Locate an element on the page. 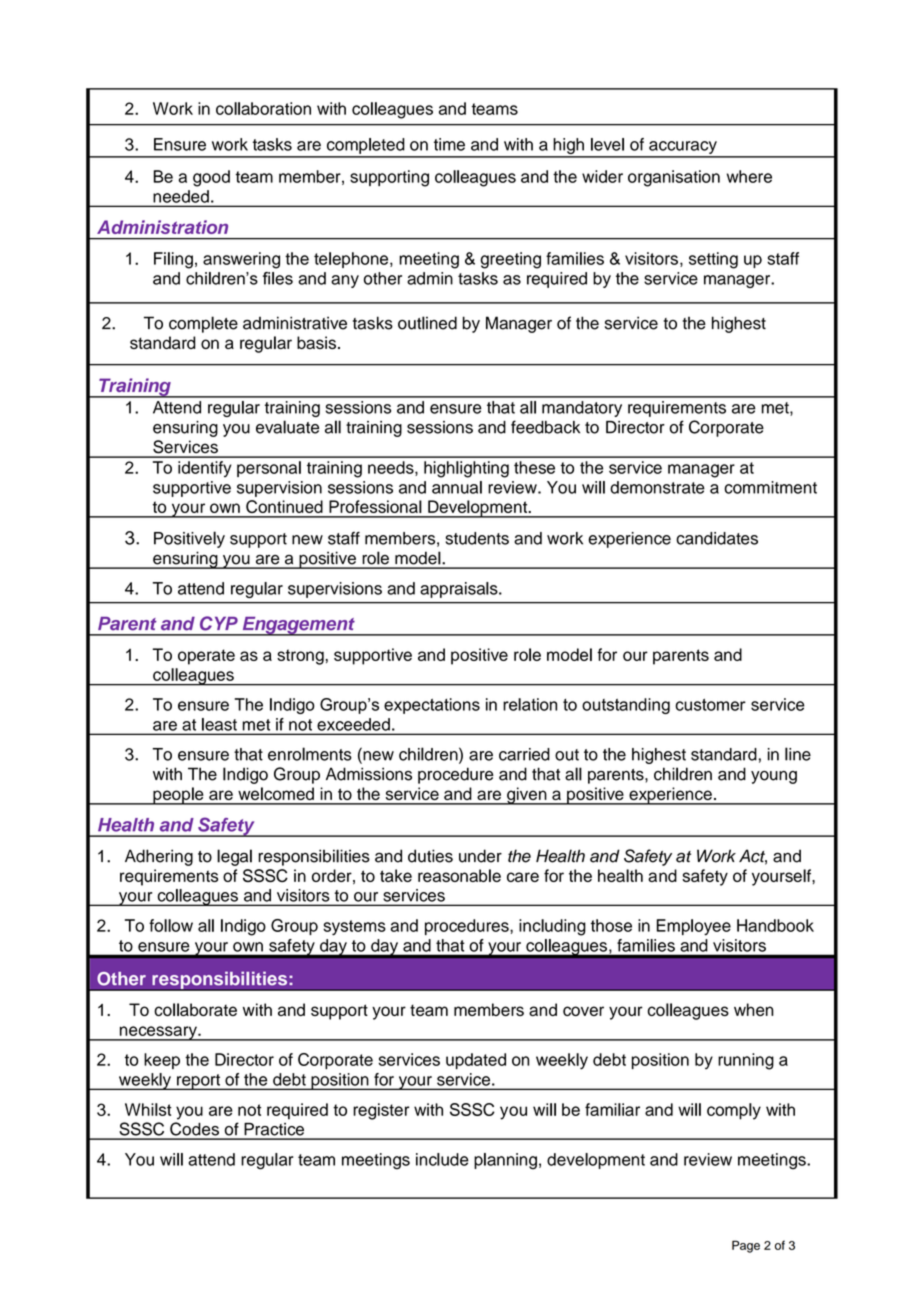 The height and width of the page is (1308, 924). Employee is located at coordinates (694, 927).
